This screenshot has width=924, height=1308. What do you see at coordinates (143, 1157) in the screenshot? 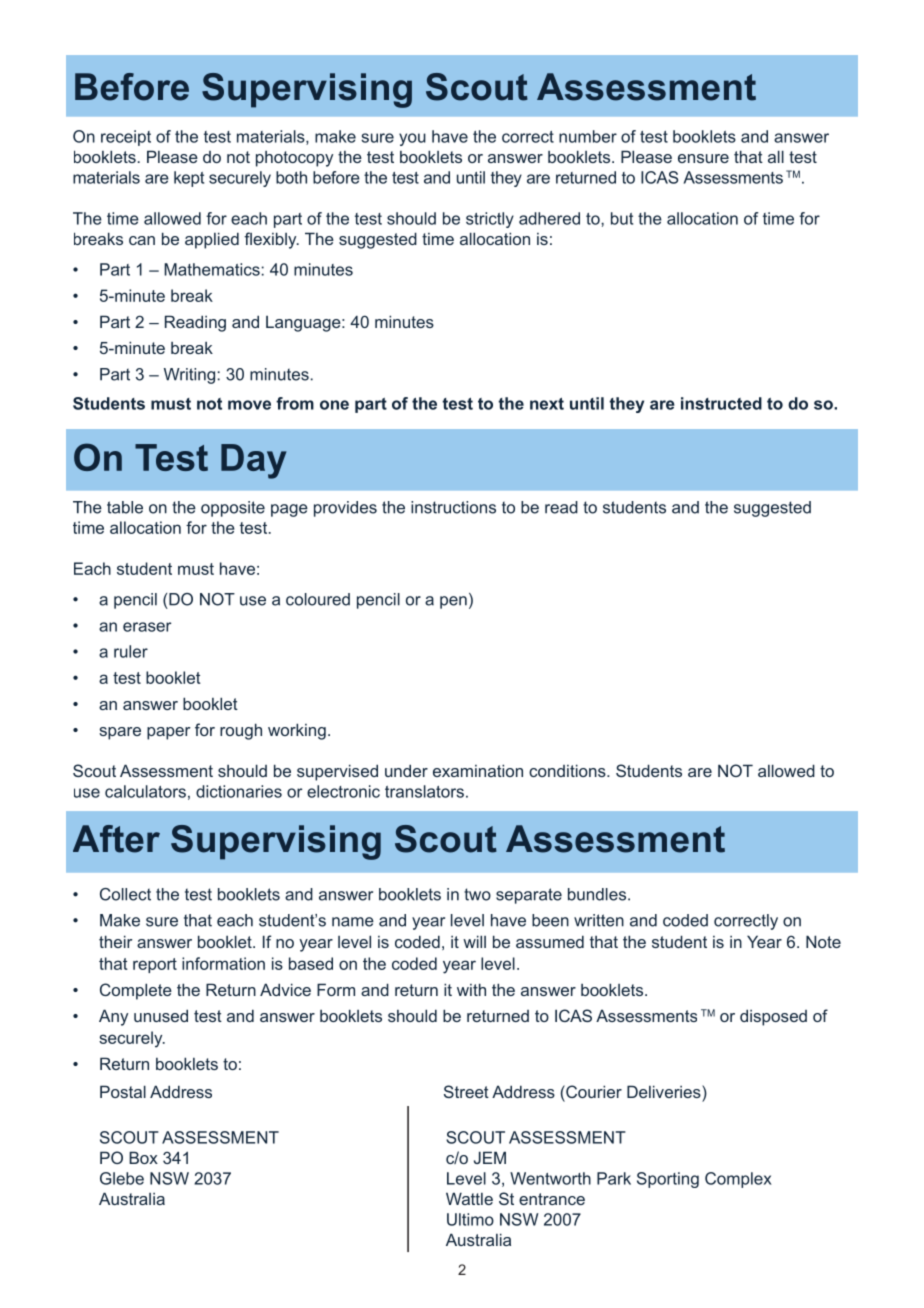
I see `Box` at bounding box center [143, 1157].
